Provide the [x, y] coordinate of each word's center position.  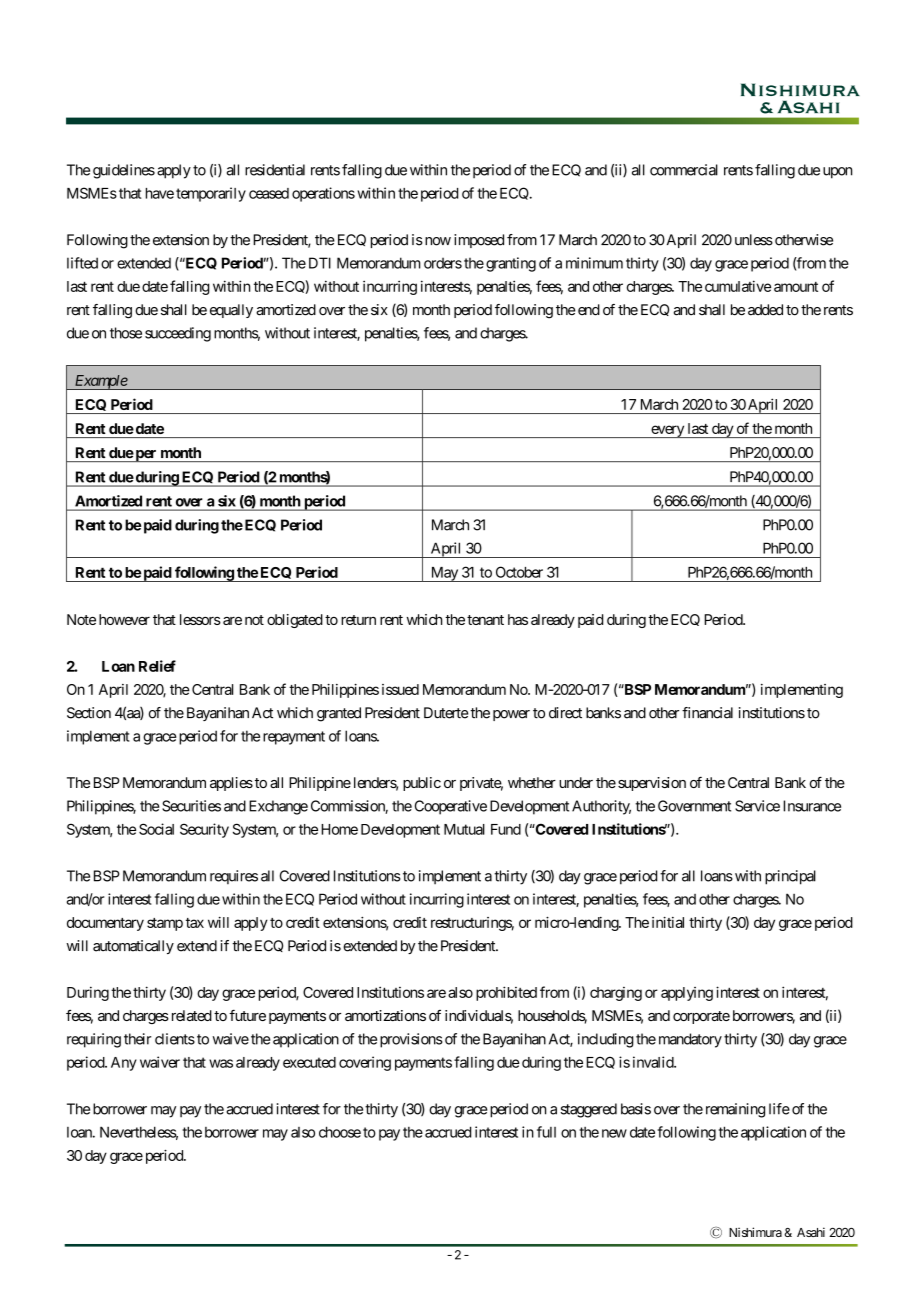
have [160, 193]
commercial [684, 170]
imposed [479, 241]
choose [340, 1132]
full [546, 1132]
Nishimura [755, 1232]
